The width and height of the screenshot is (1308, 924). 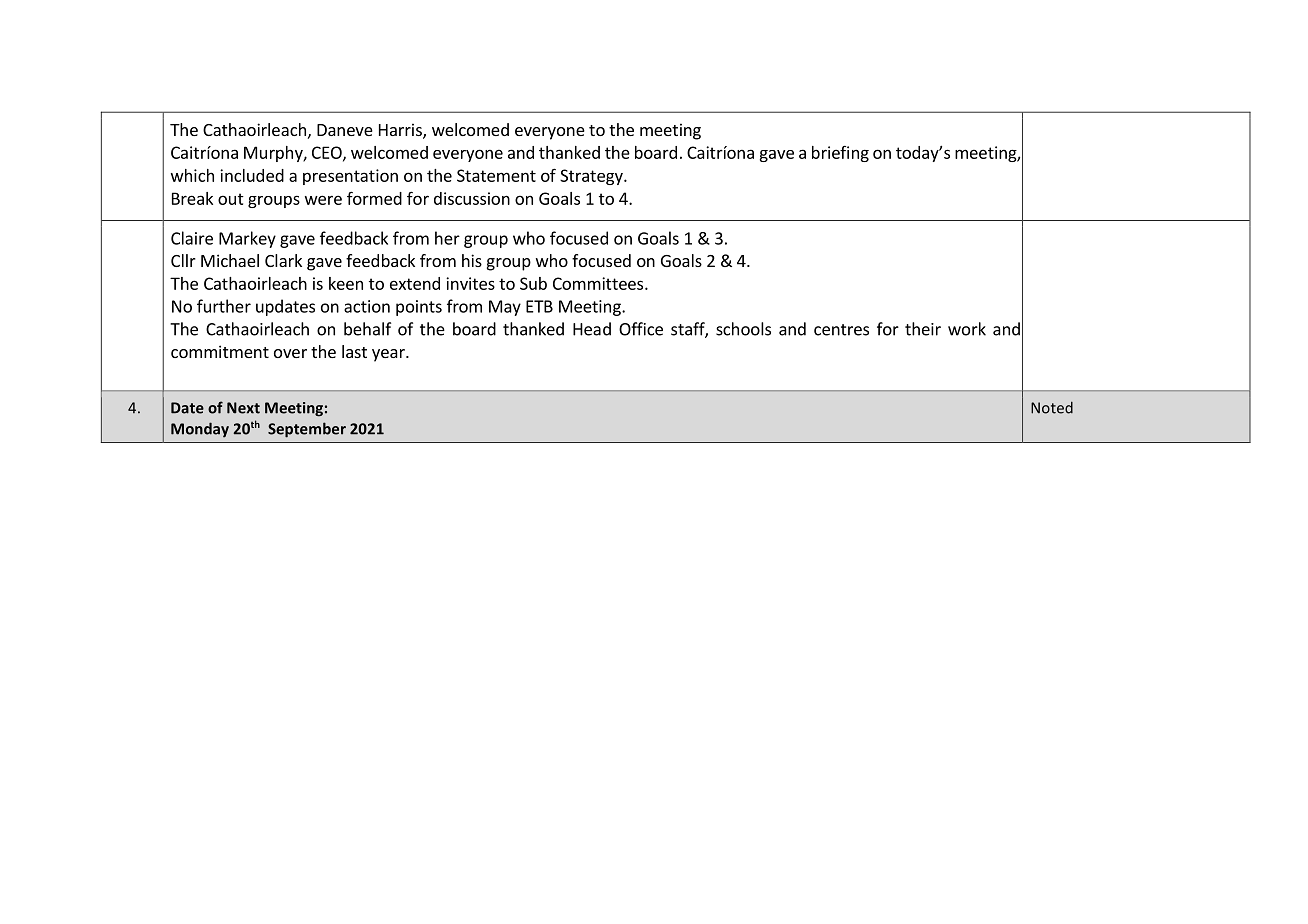 I want to click on Next, so click(x=243, y=408).
